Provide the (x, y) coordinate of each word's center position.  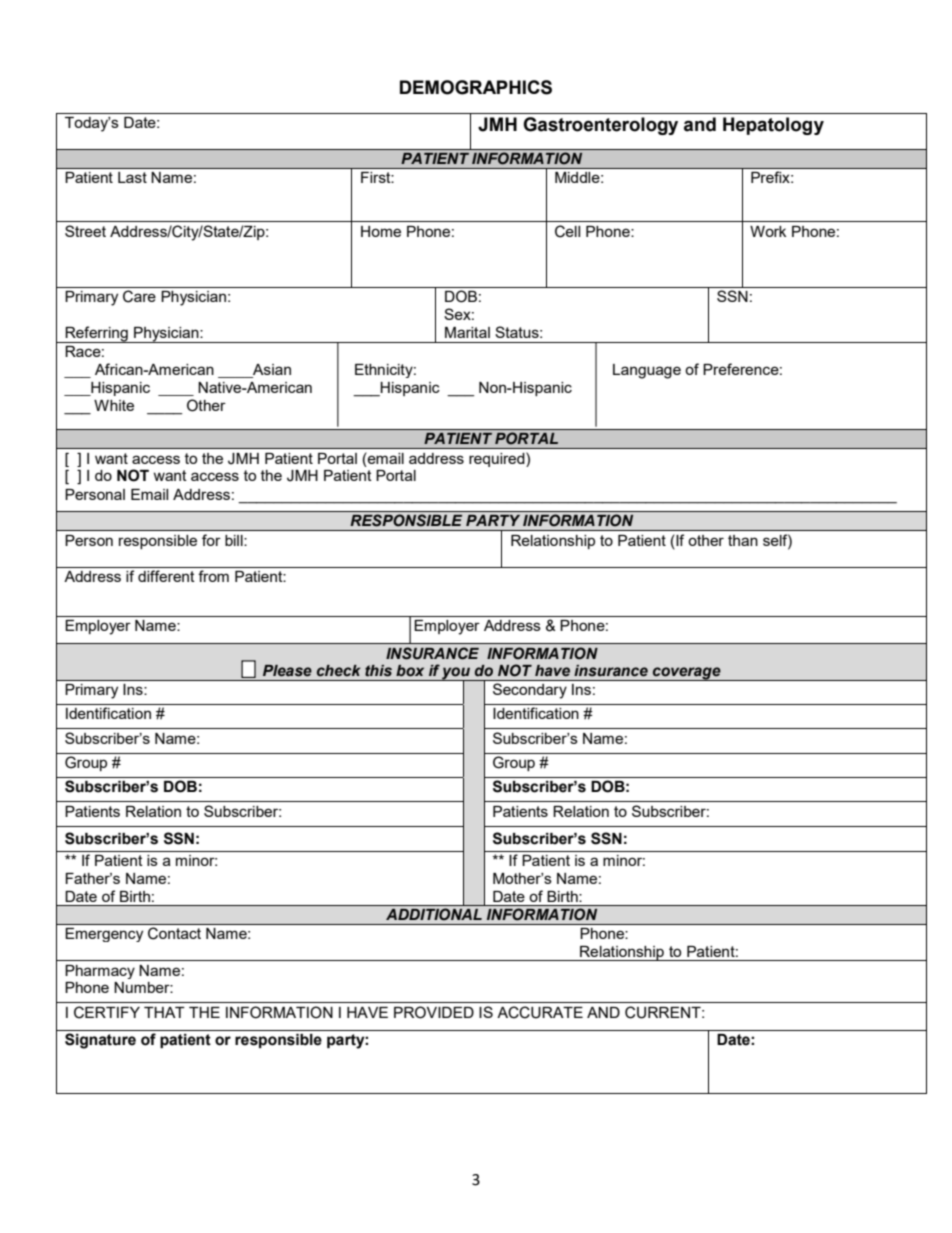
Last (132, 177)
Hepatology (773, 126)
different (166, 576)
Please (287, 671)
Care (139, 296)
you (457, 674)
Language (647, 371)
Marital (467, 332)
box (410, 671)
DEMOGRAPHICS (476, 87)
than (743, 540)
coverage (687, 674)
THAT (164, 1012)
